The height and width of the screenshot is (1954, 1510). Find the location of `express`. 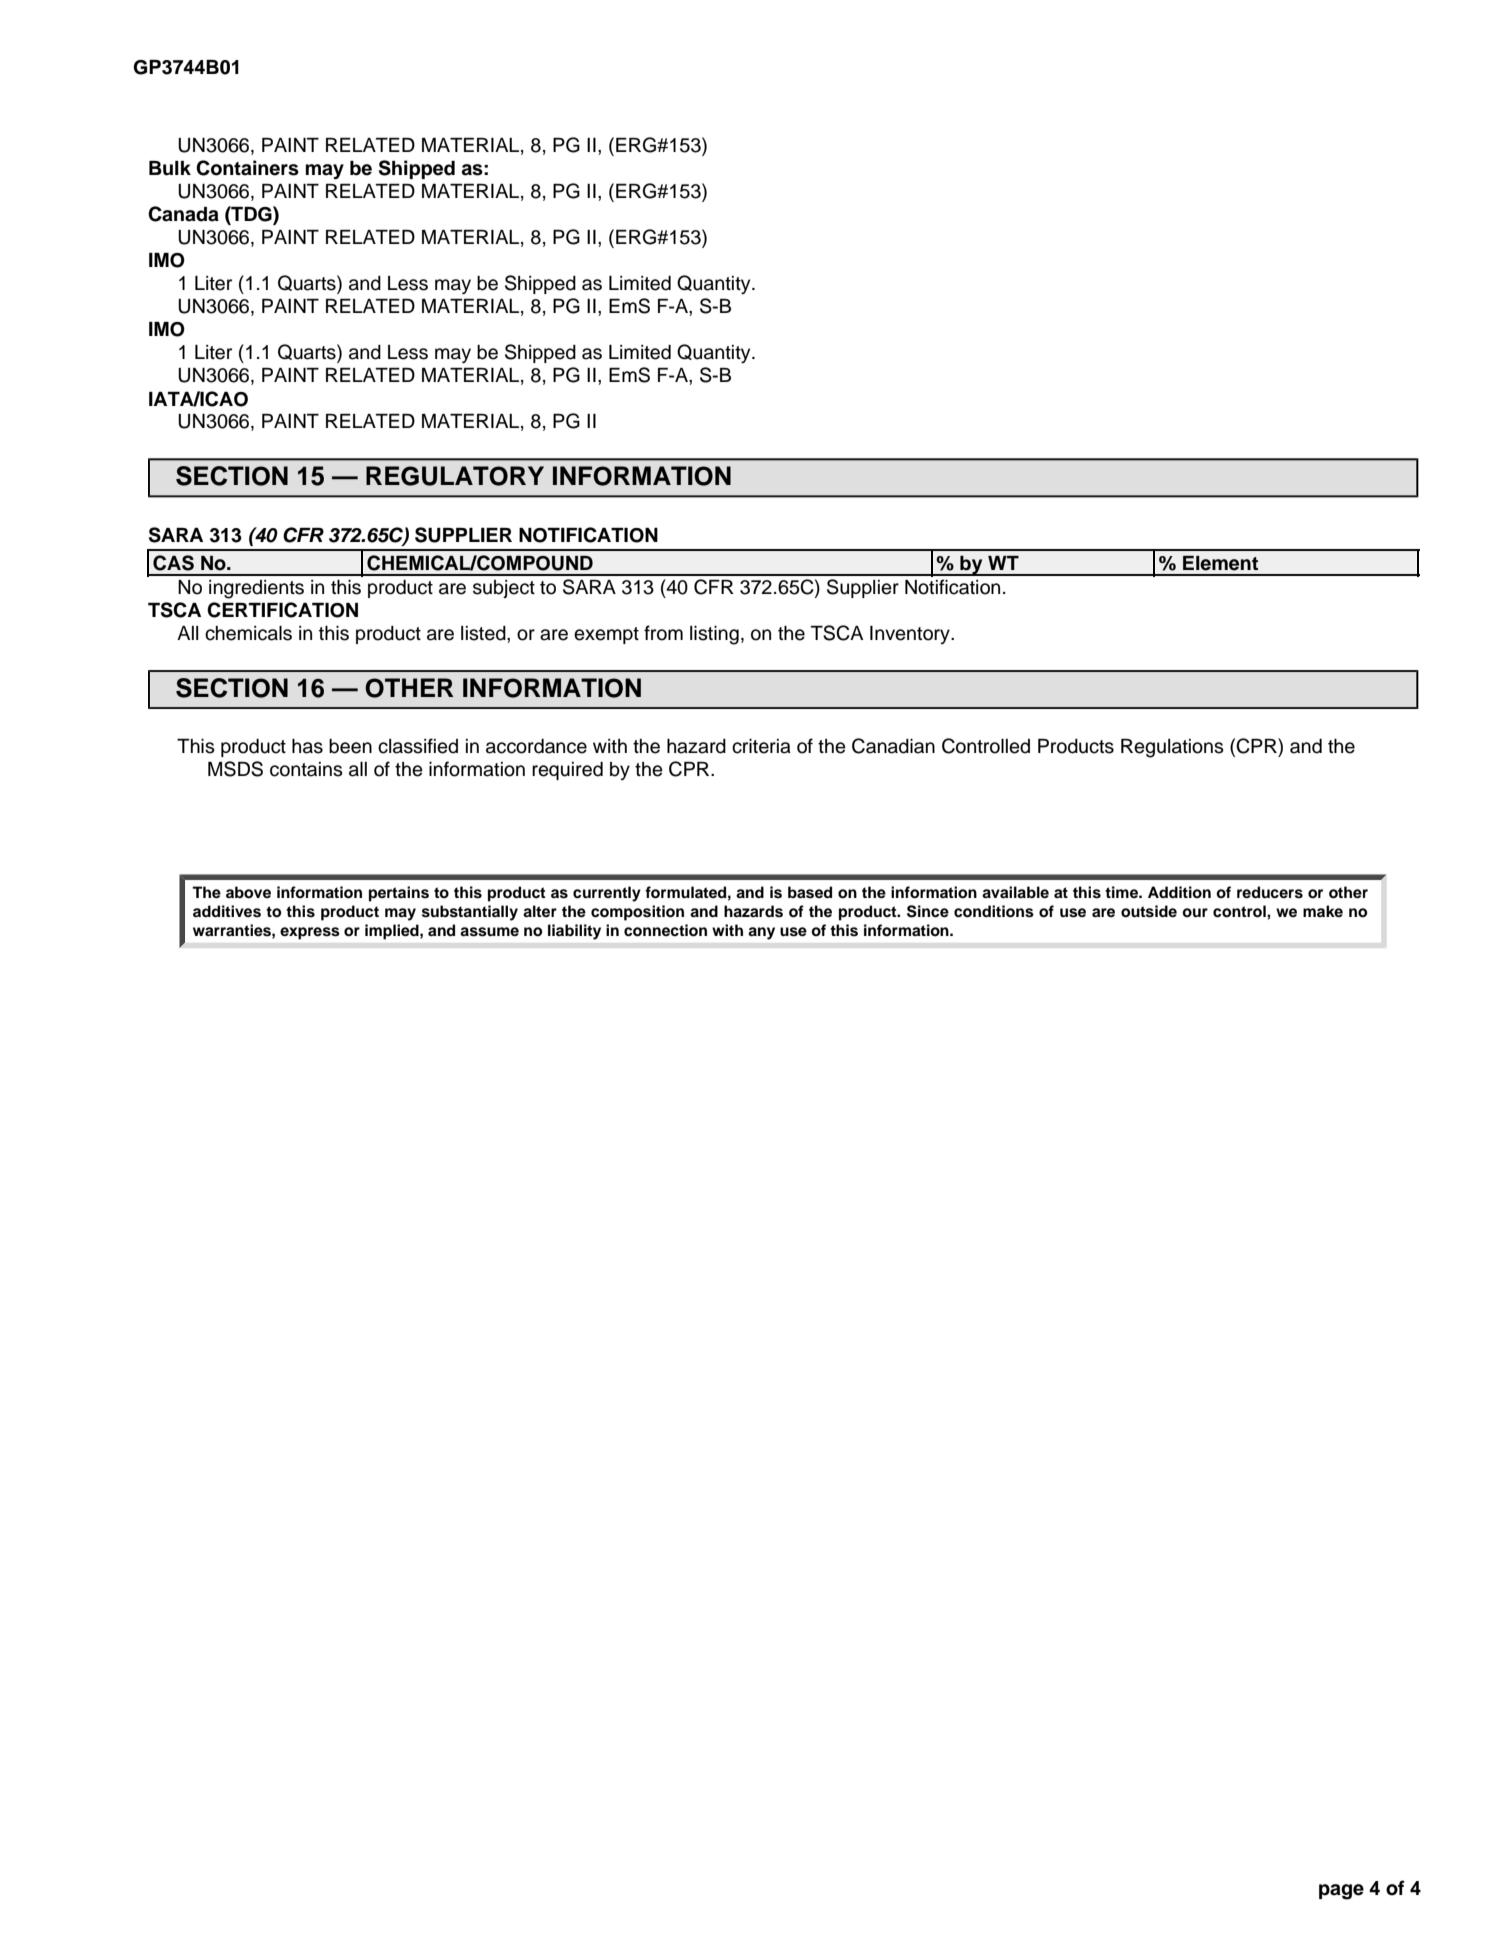

express is located at coordinates (310, 933).
